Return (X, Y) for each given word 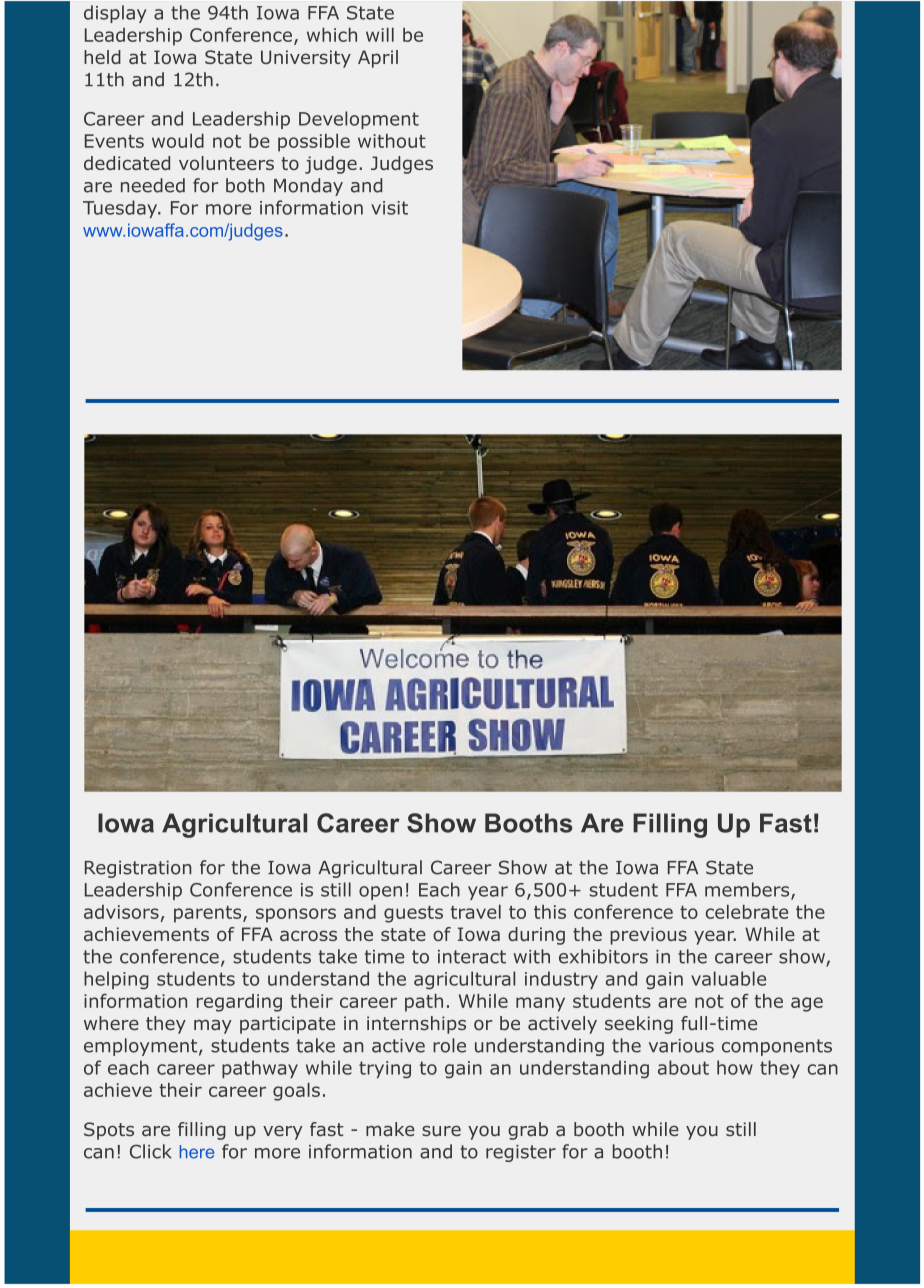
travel (476, 912)
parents (207, 914)
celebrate (747, 912)
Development (359, 120)
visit (389, 208)
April (378, 59)
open (380, 893)
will (380, 35)
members (747, 889)
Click (150, 1151)
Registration (138, 869)
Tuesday (121, 209)
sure (441, 1130)
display (115, 14)
